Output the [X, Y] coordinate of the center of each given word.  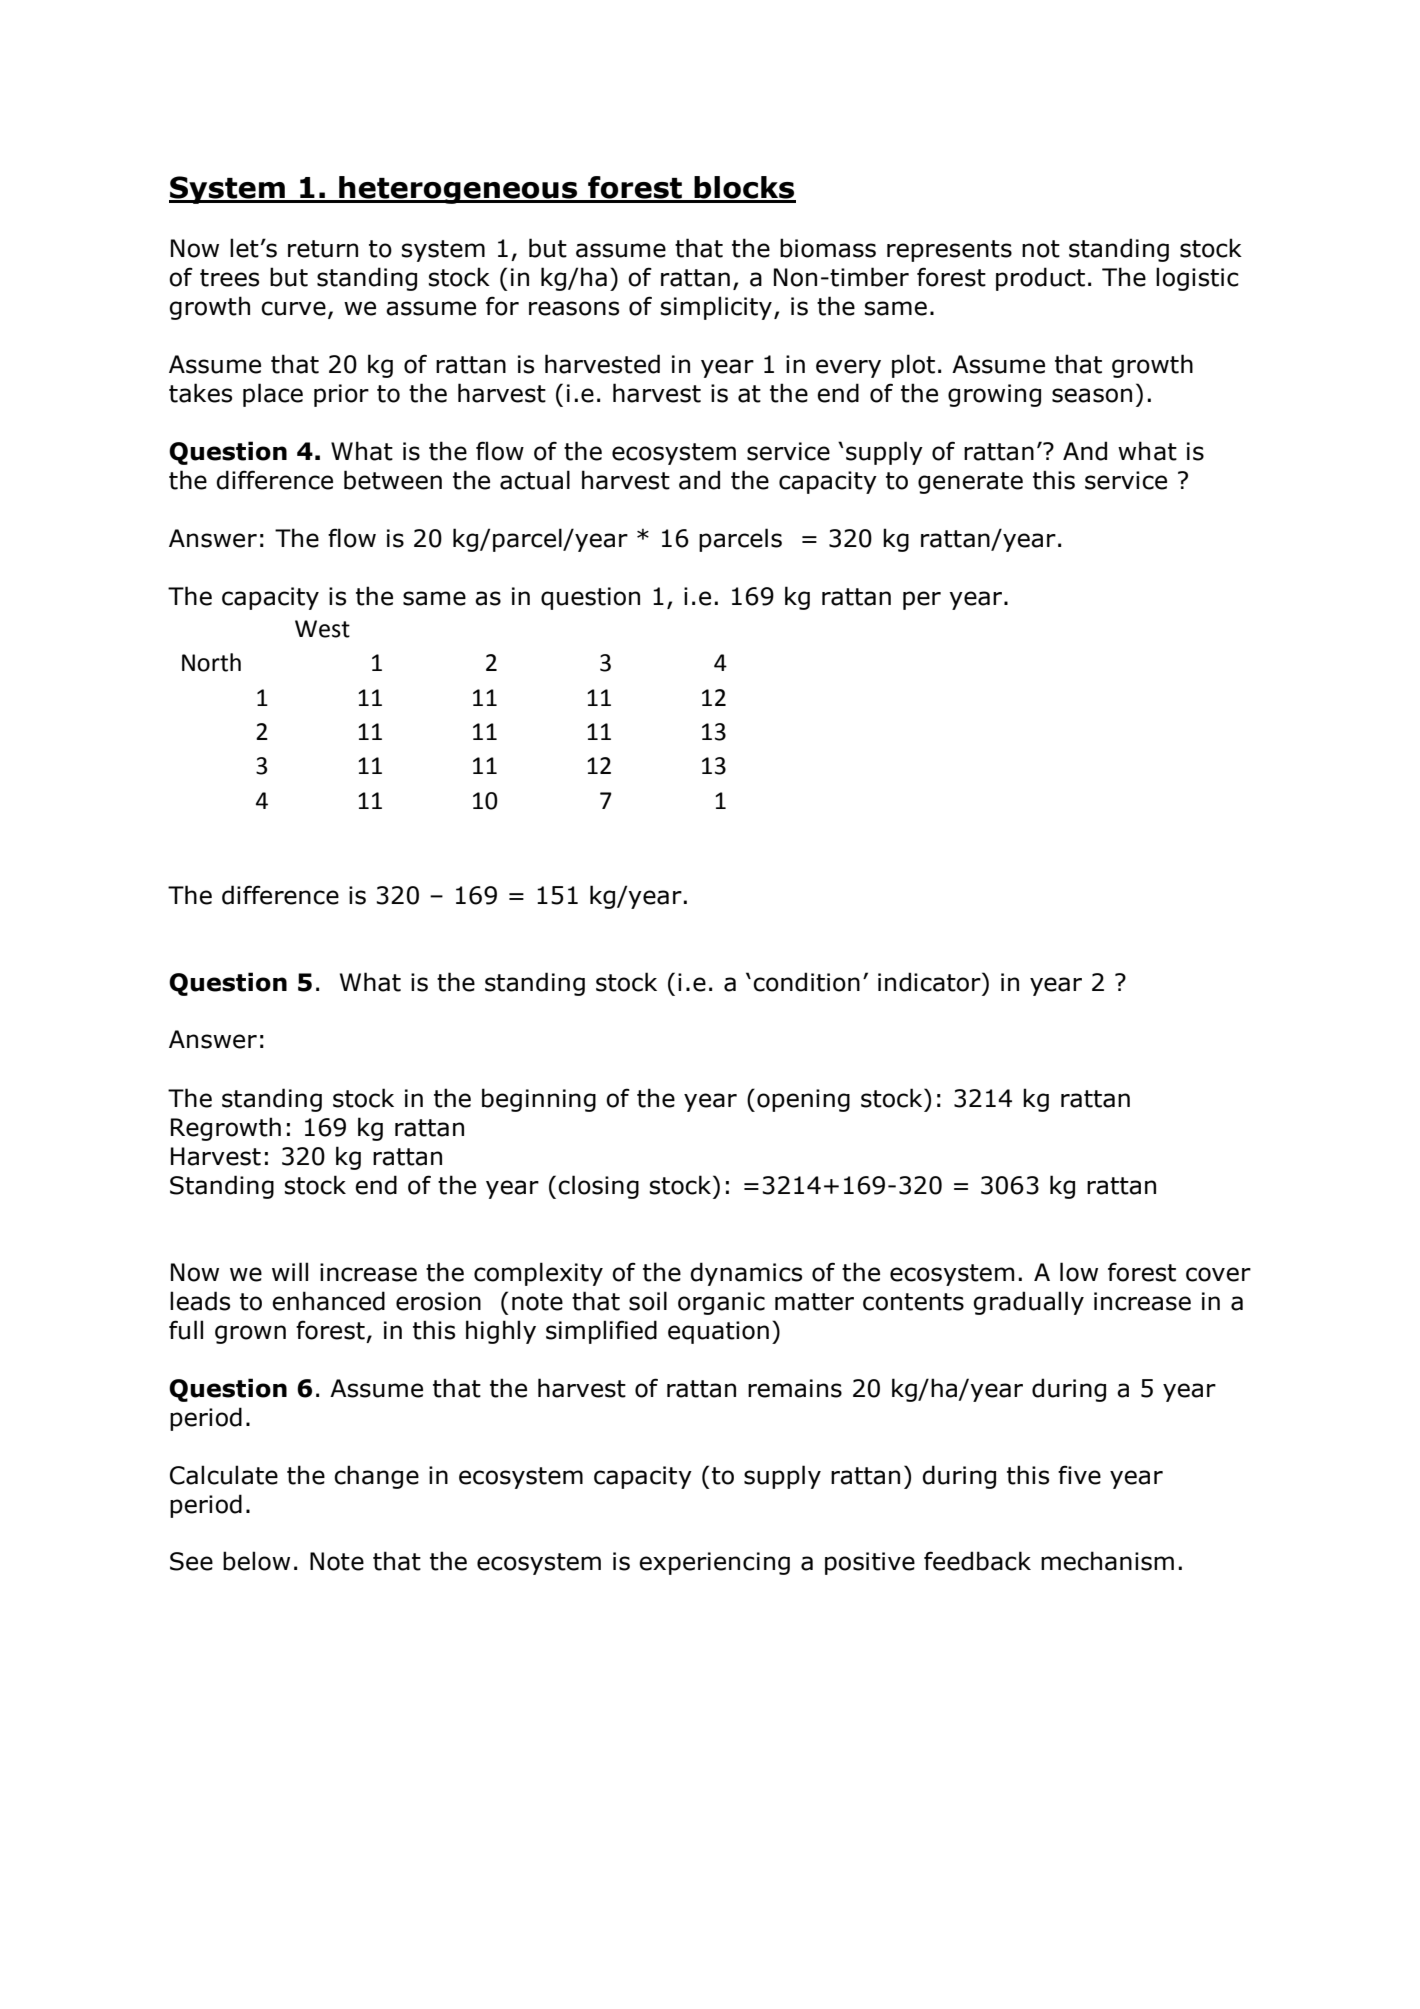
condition [806, 982]
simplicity [716, 308]
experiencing [714, 1563]
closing [598, 1187]
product [1040, 279]
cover [1218, 1274]
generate [970, 483]
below [256, 1561]
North [211, 662]
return [323, 249]
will [290, 1271]
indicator [930, 982]
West [322, 629]
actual [535, 480]
